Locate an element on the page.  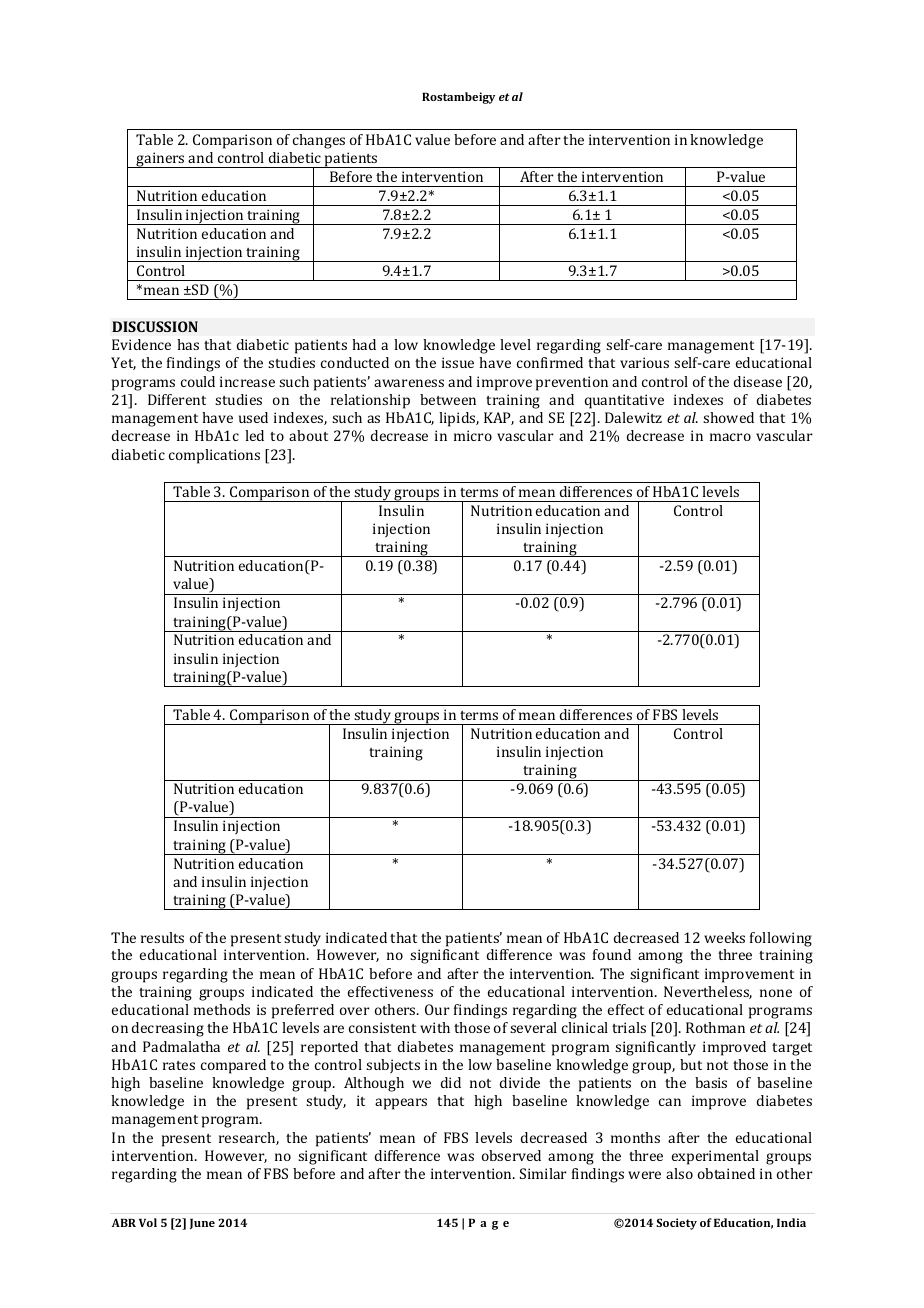
June is located at coordinates (202, 1223).
